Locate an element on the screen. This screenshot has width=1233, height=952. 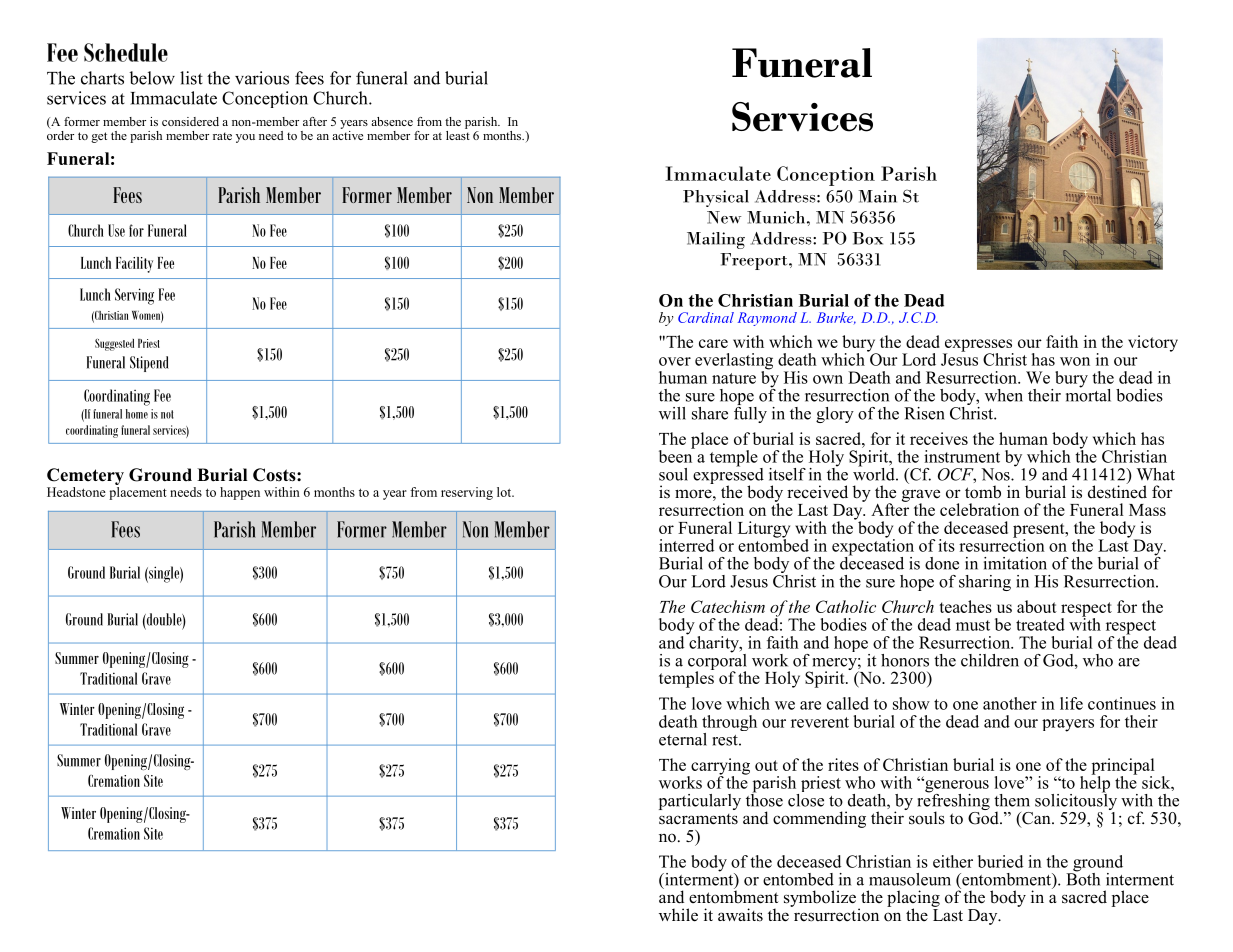
Main is located at coordinates (878, 196).
